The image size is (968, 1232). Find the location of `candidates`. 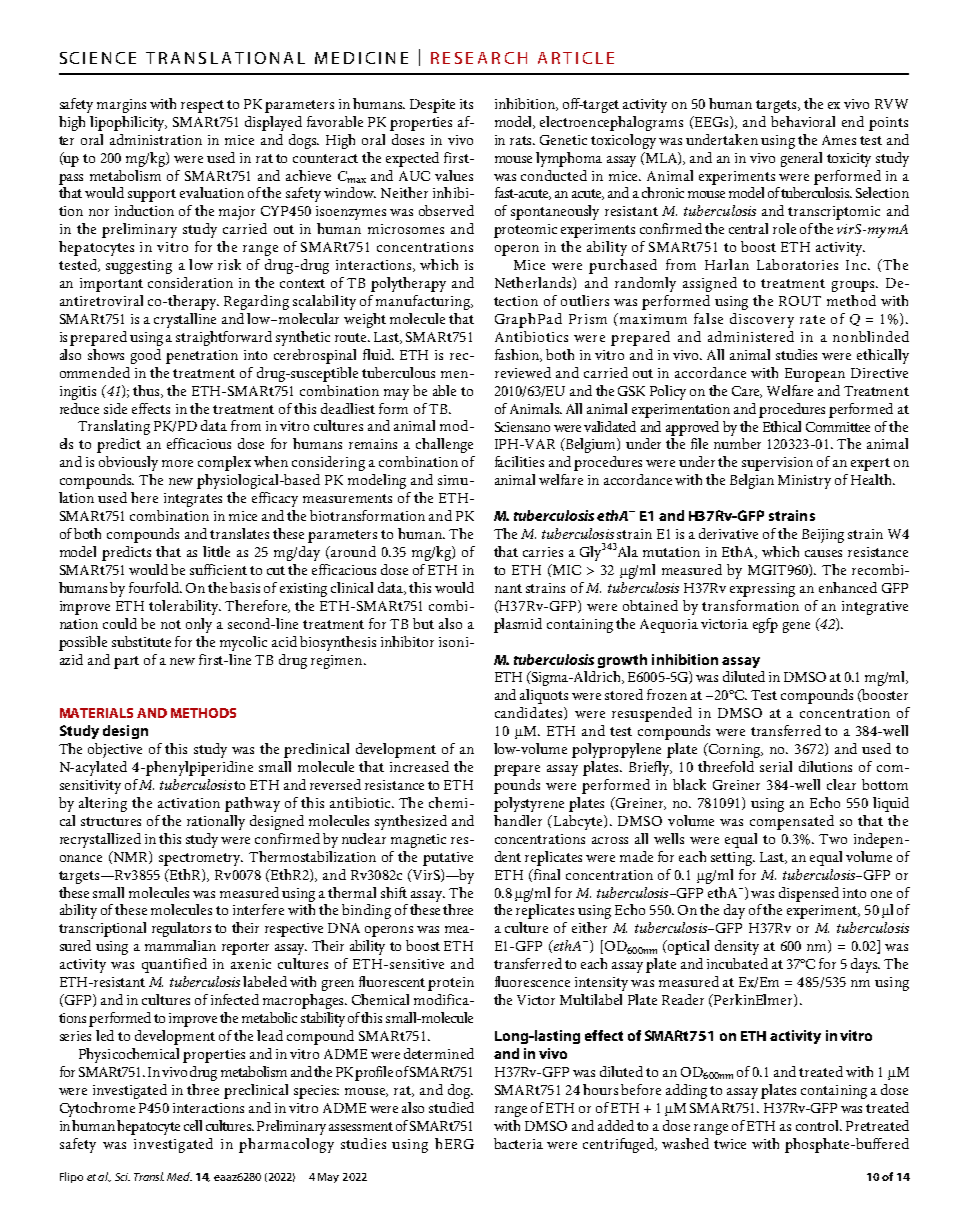

candidates is located at coordinates (530, 713).
